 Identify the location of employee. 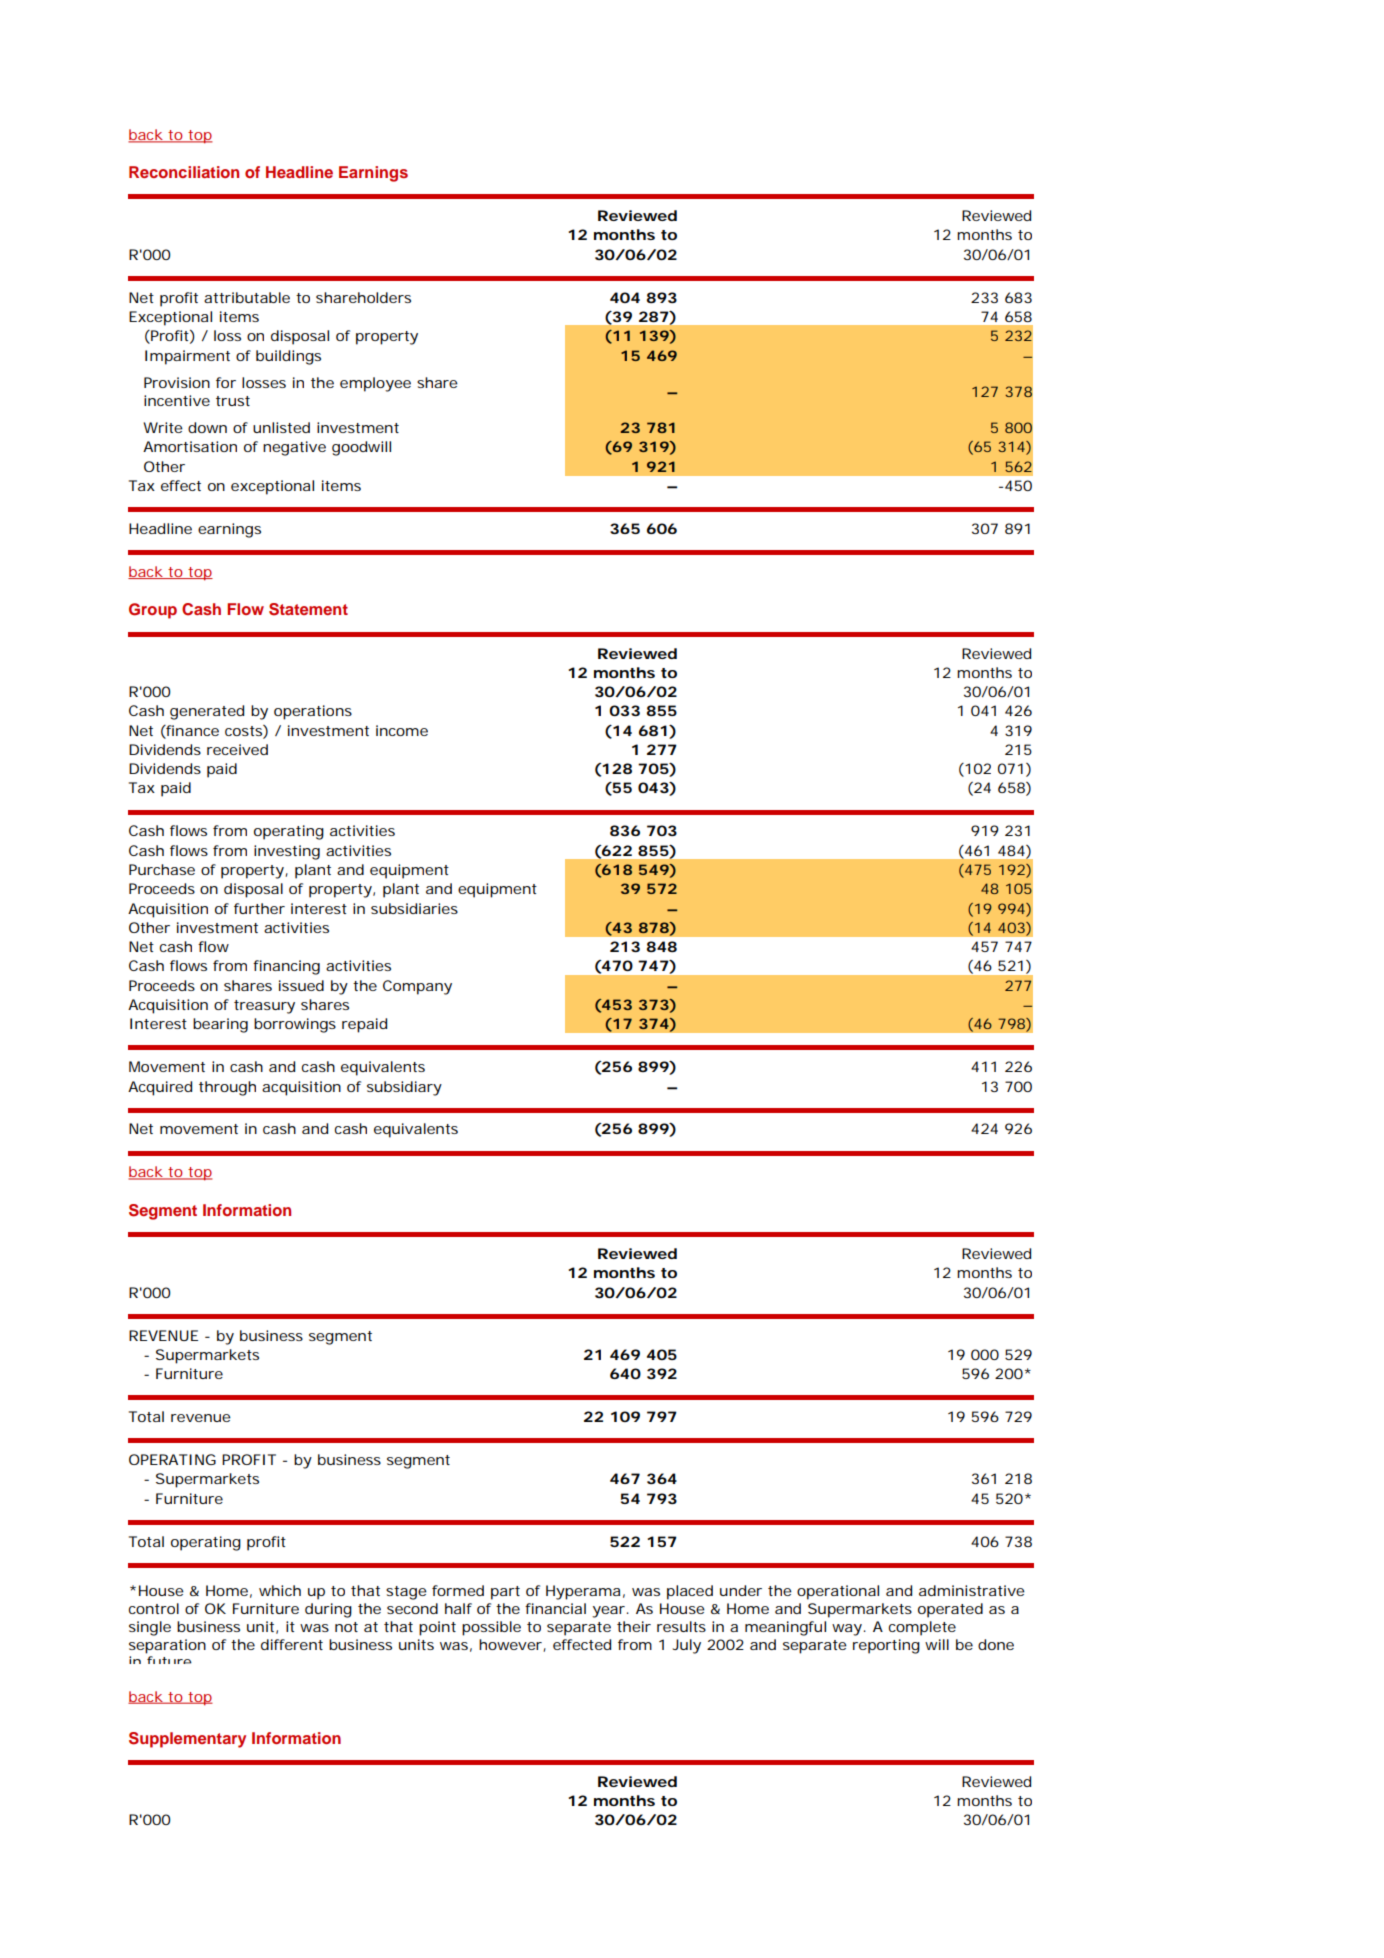
(375, 384).
